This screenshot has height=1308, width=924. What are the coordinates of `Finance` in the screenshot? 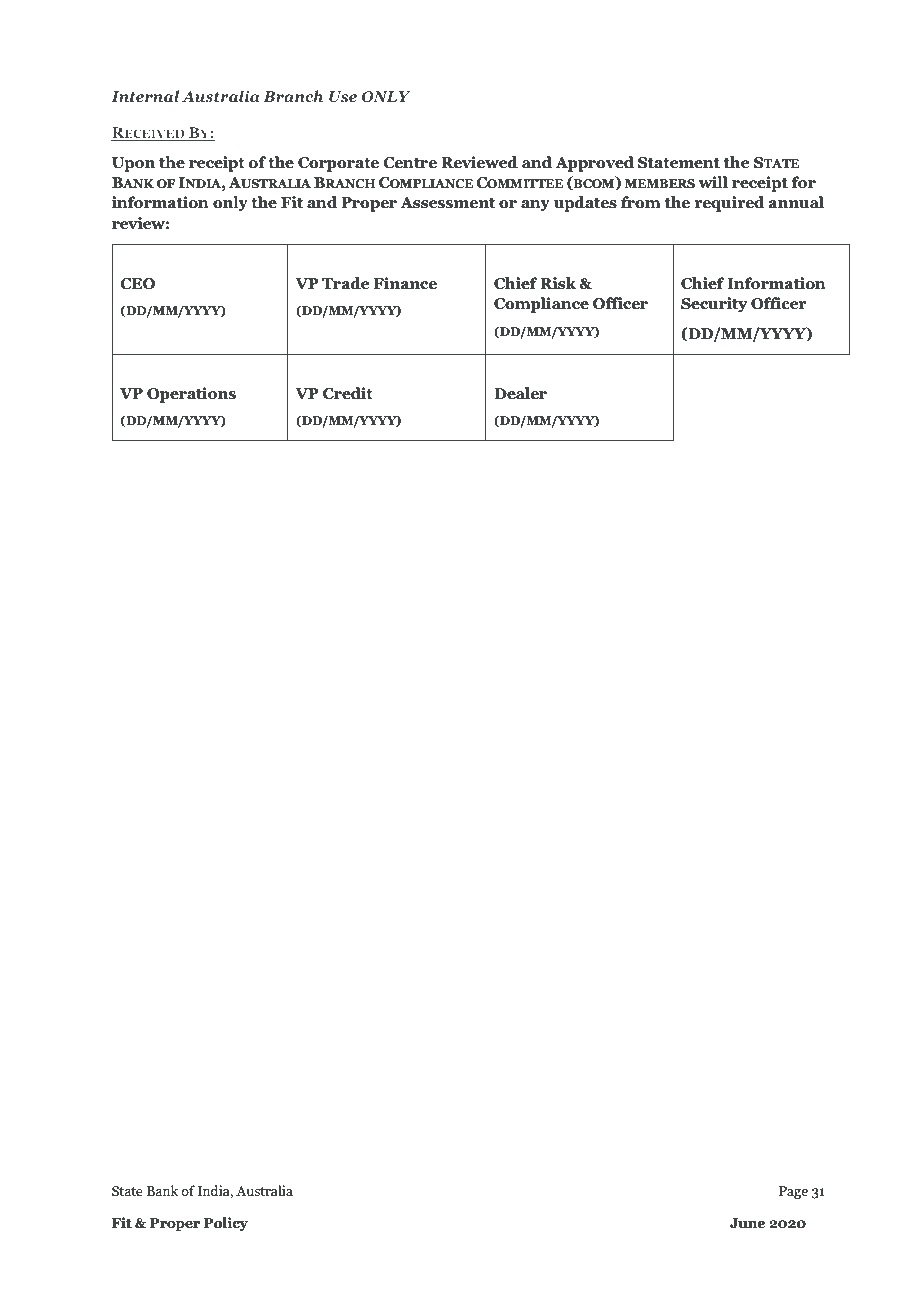 It's located at (405, 283).
